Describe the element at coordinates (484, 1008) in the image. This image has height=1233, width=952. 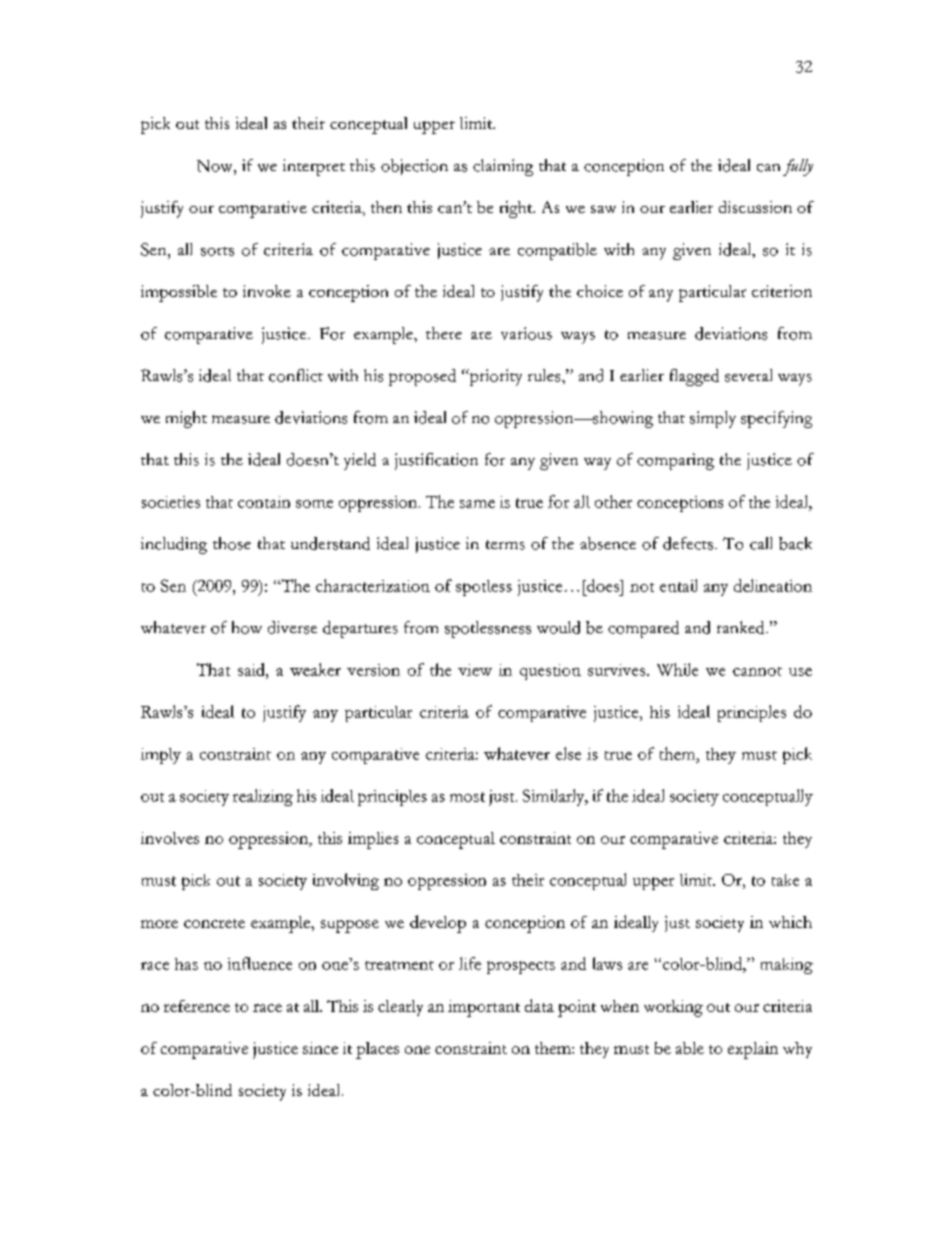
I see `important` at that location.
